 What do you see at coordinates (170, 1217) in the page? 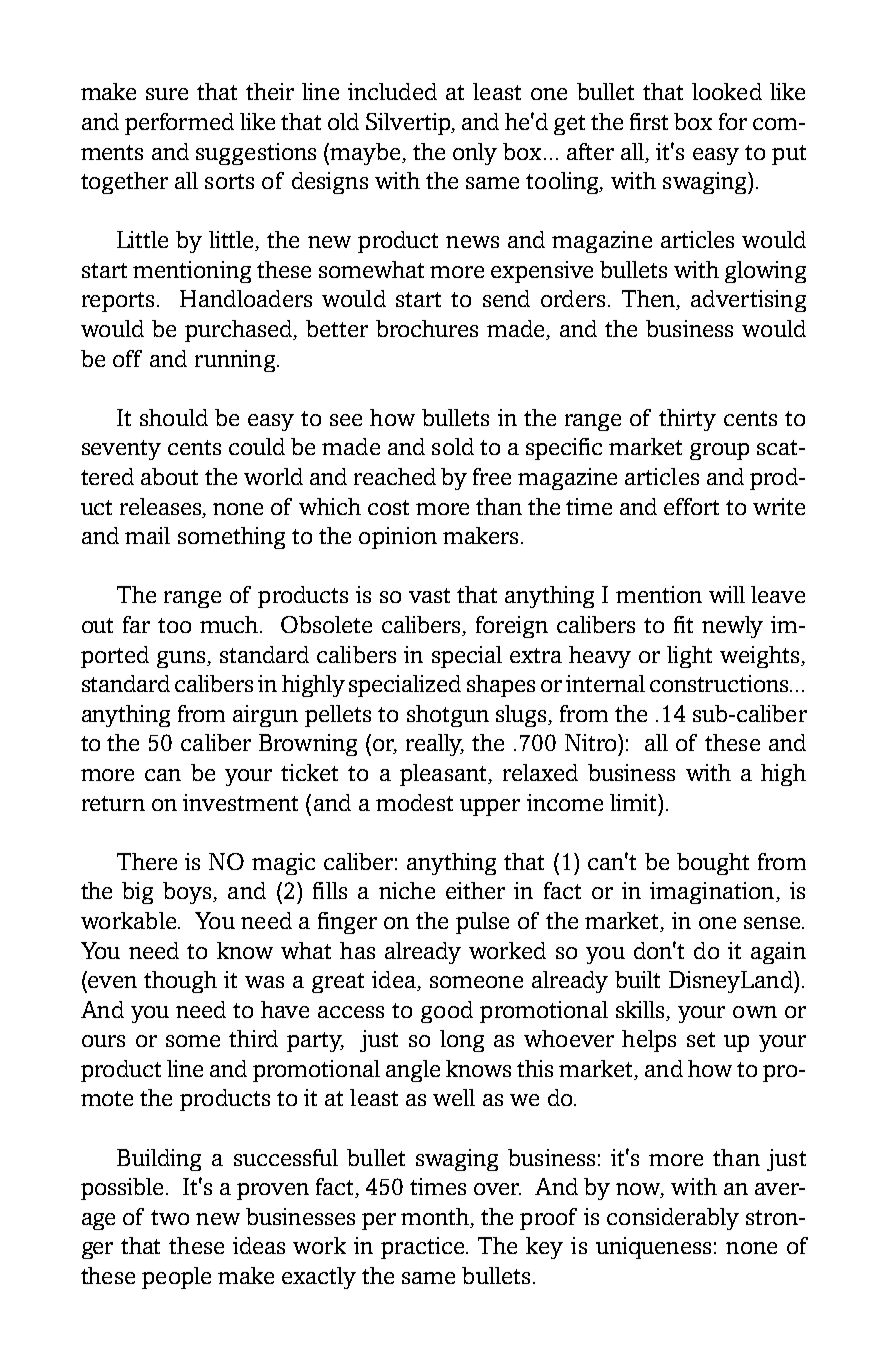
I see `two` at bounding box center [170, 1217].
